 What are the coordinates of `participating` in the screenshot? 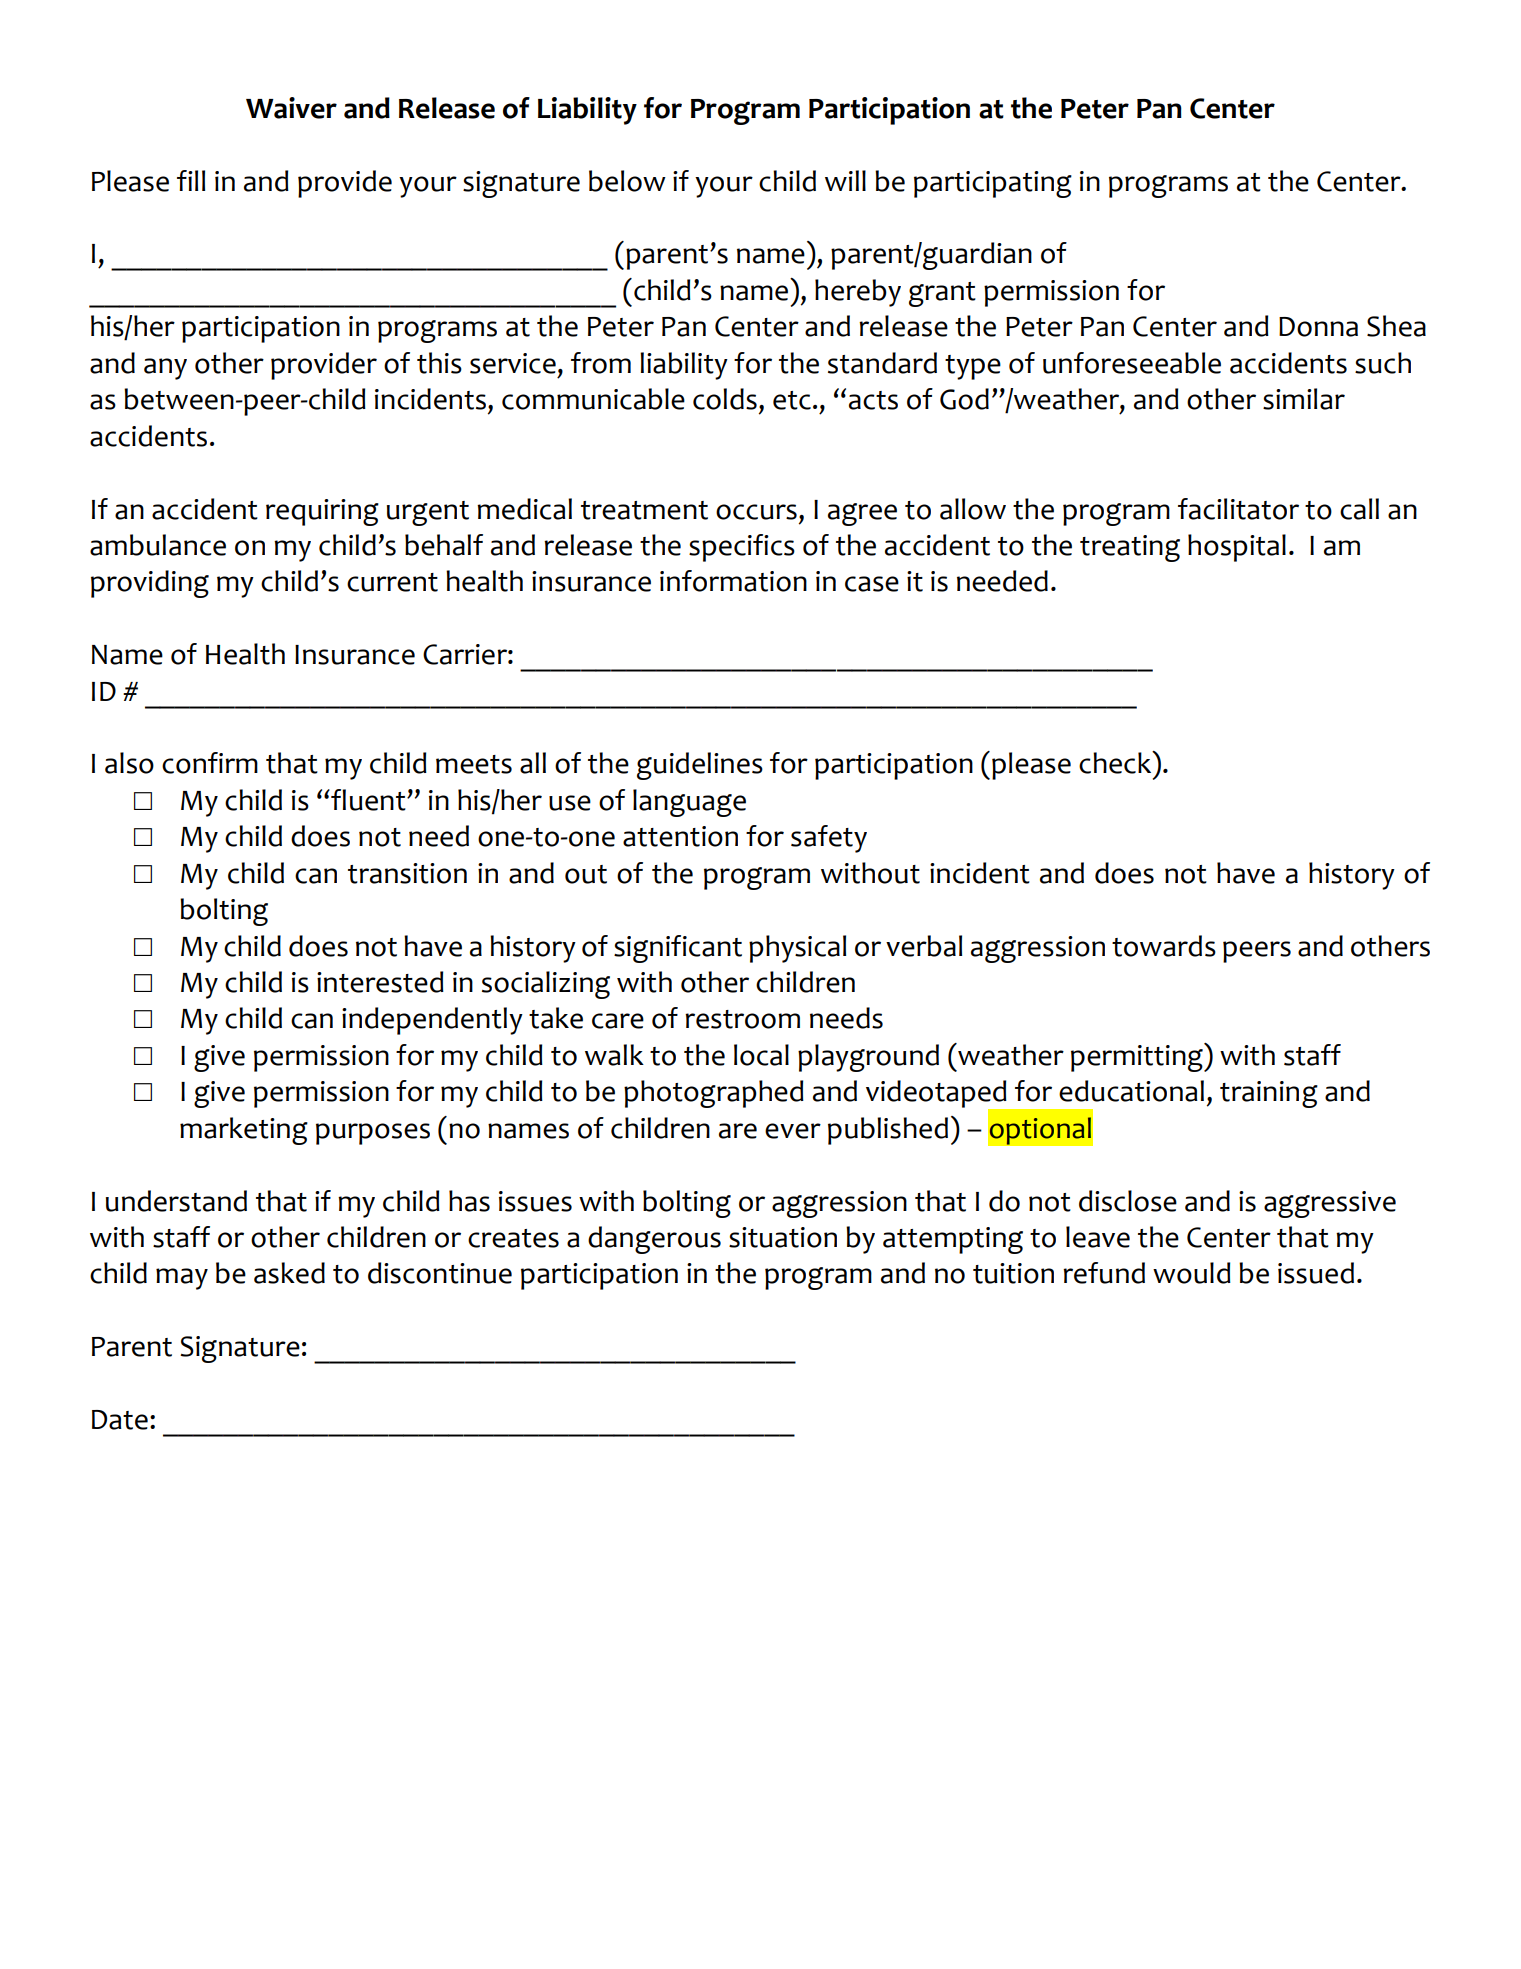 It's located at (993, 184).
